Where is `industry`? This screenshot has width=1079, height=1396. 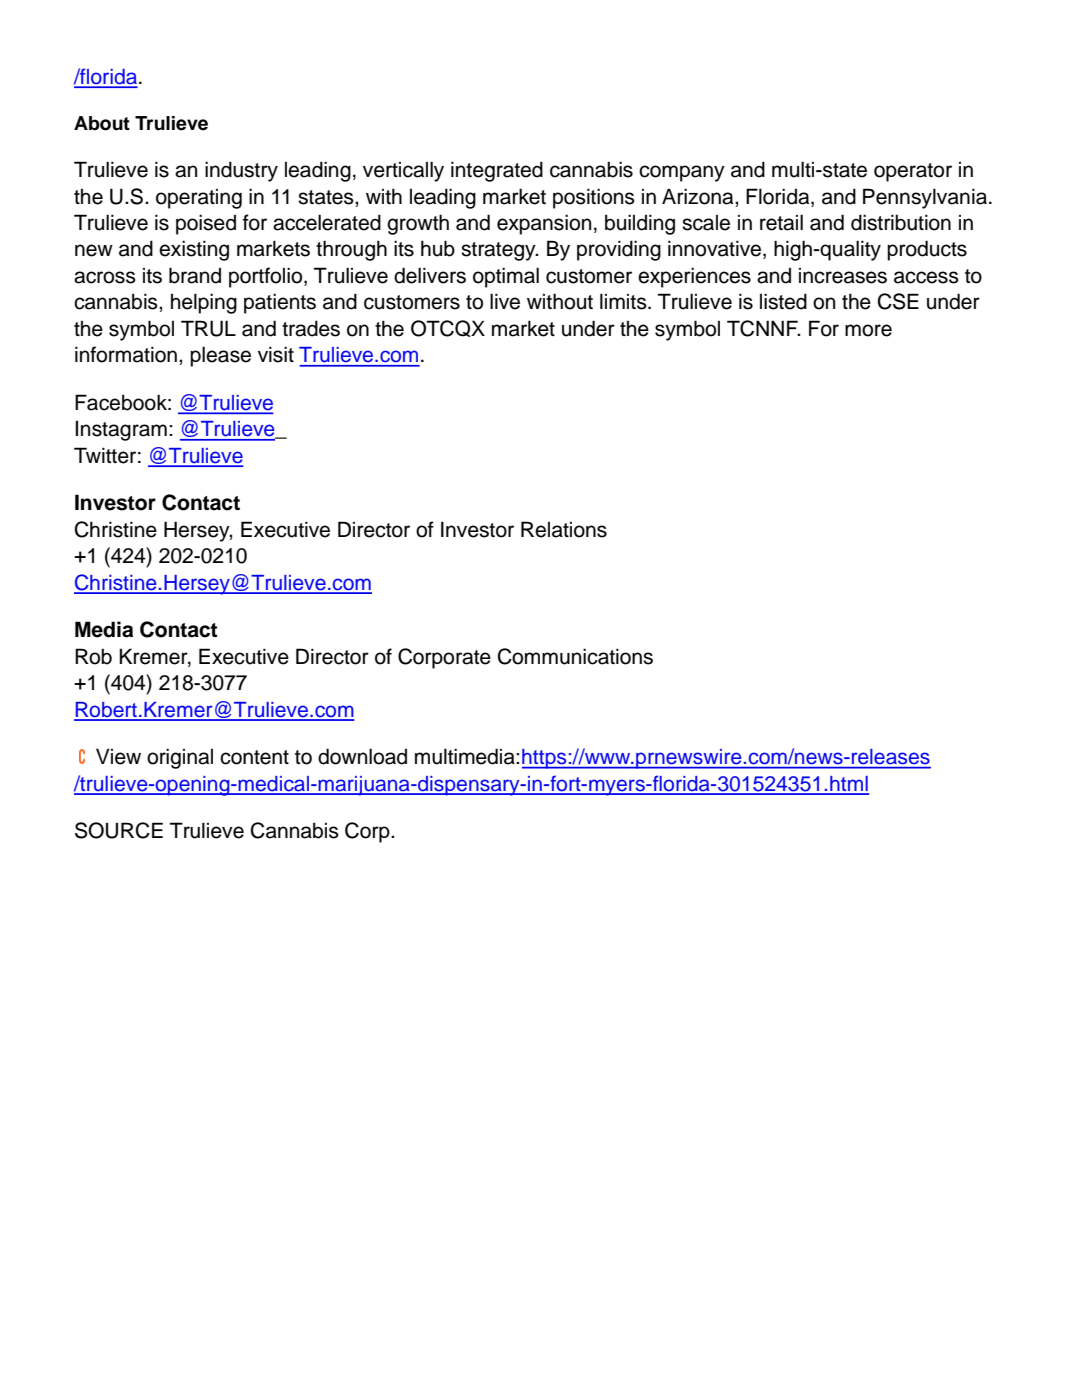
industry is located at coordinates (241, 171).
